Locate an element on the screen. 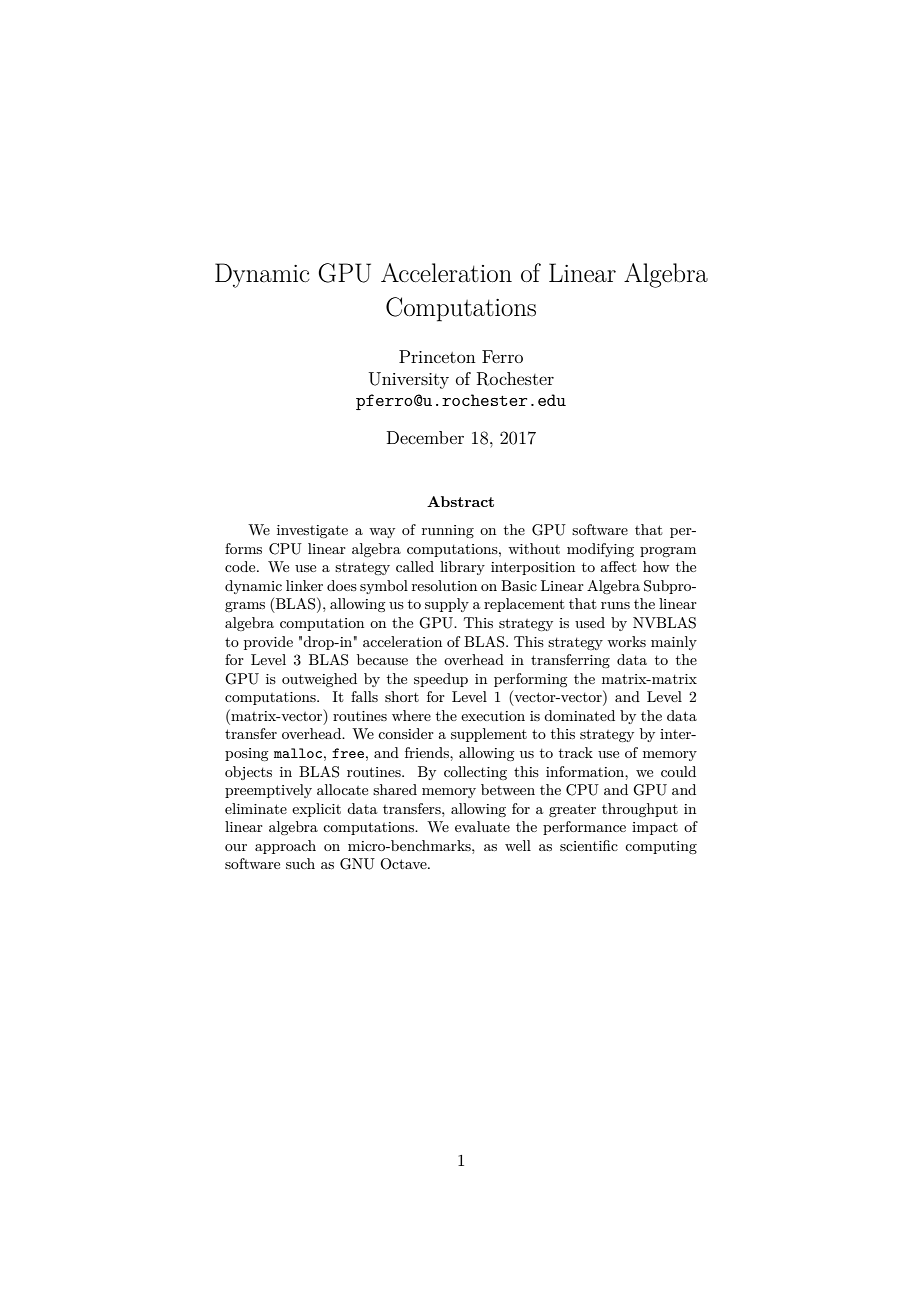  runs is located at coordinates (615, 605).
